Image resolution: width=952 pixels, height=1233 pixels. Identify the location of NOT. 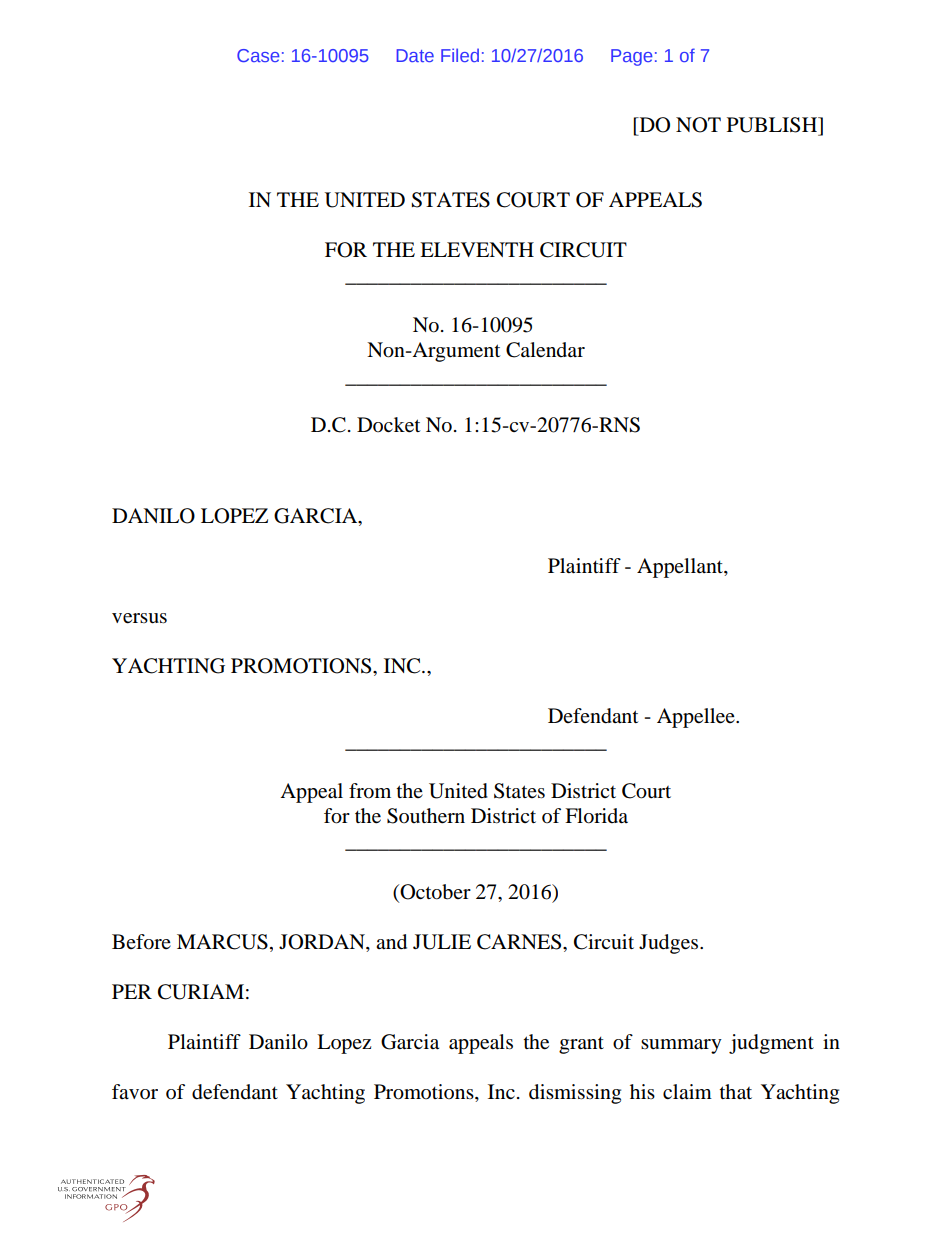
(698, 125).
